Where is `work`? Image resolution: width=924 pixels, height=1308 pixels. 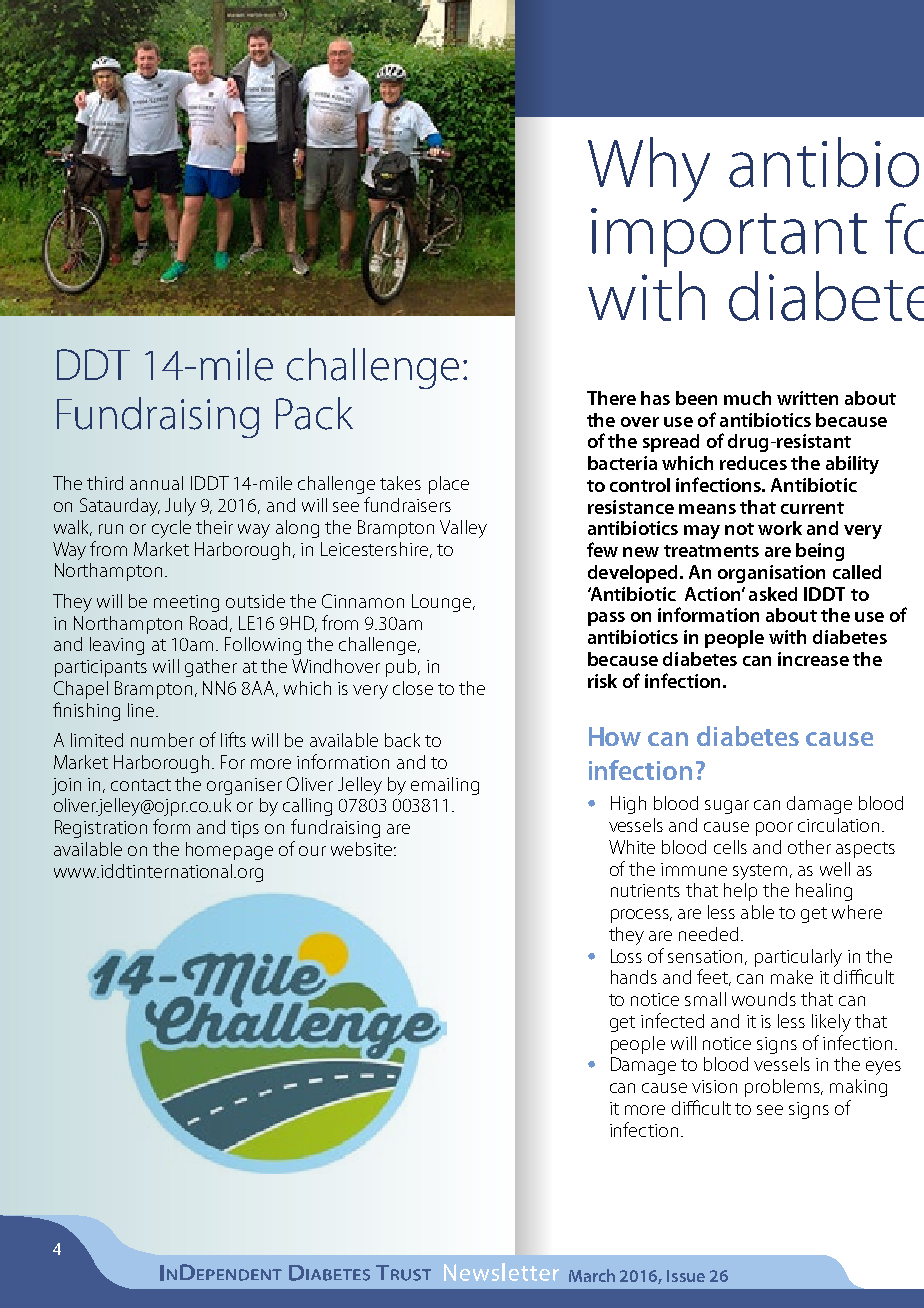 work is located at coordinates (780, 528).
